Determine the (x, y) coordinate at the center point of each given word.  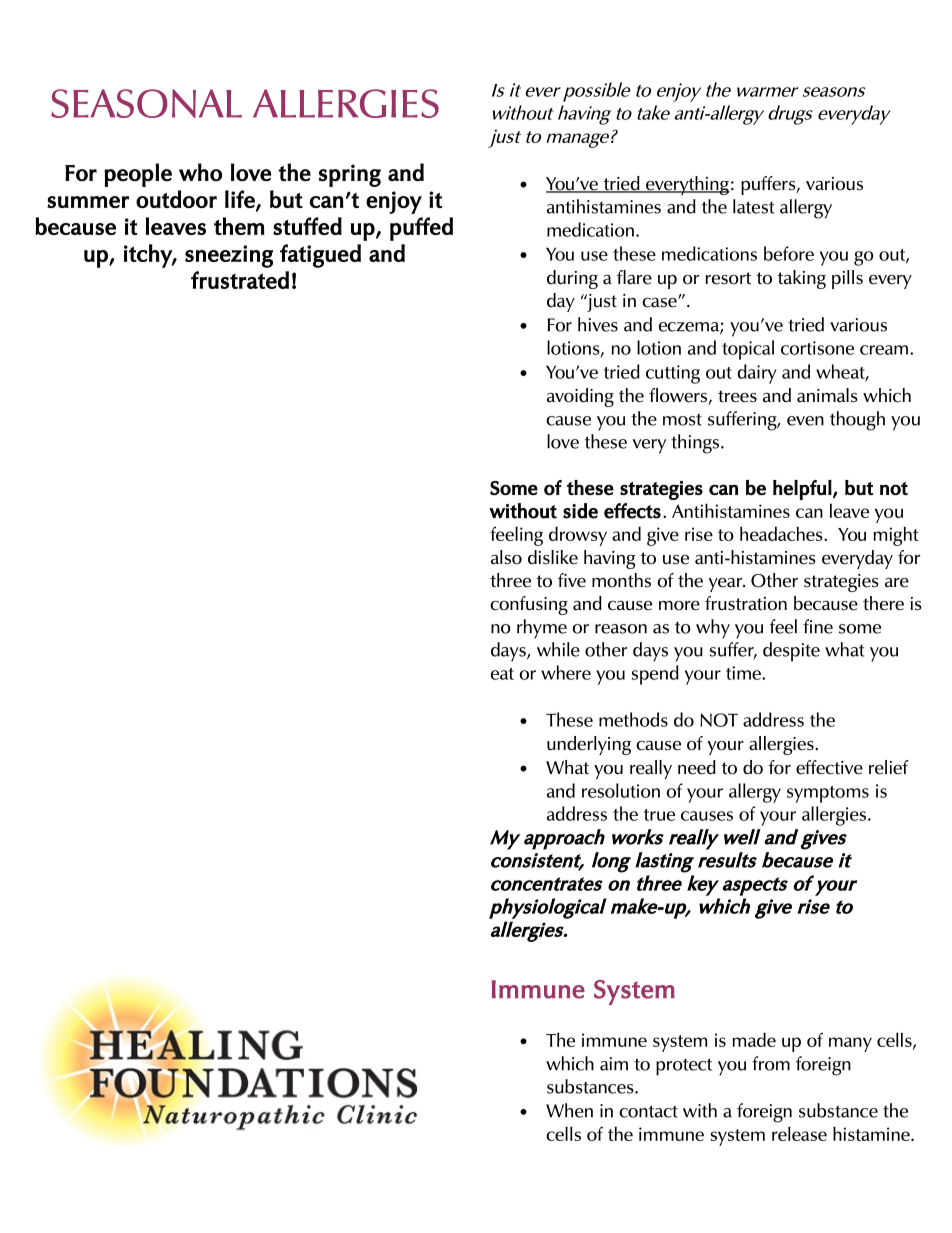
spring (350, 175)
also (506, 557)
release (799, 1133)
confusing (529, 605)
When (569, 1110)
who (200, 172)
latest (753, 206)
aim (614, 1064)
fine (818, 626)
